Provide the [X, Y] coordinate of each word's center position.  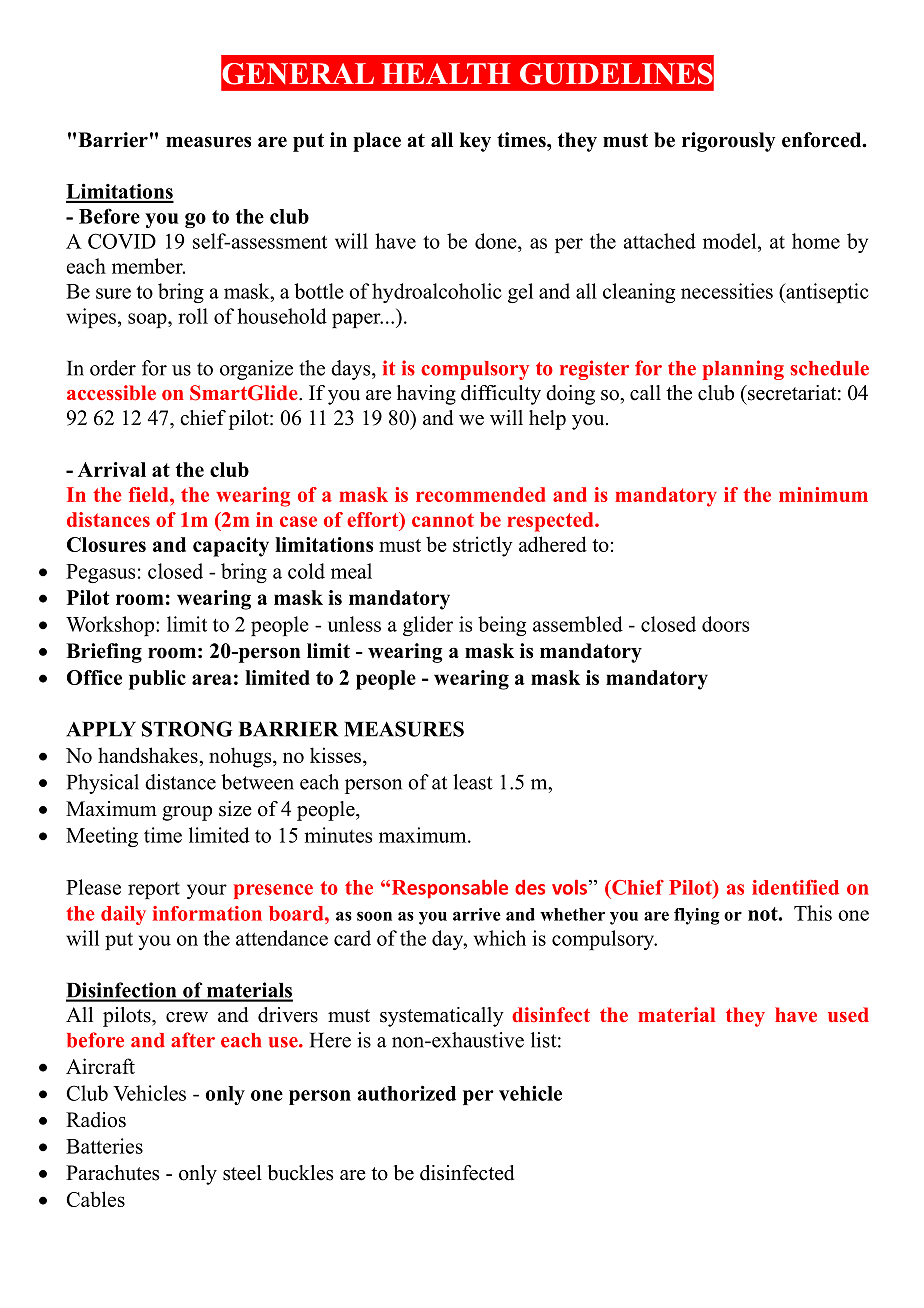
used [848, 1014]
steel [242, 1173]
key [475, 142]
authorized [406, 1093]
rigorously [729, 142]
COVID [122, 241]
